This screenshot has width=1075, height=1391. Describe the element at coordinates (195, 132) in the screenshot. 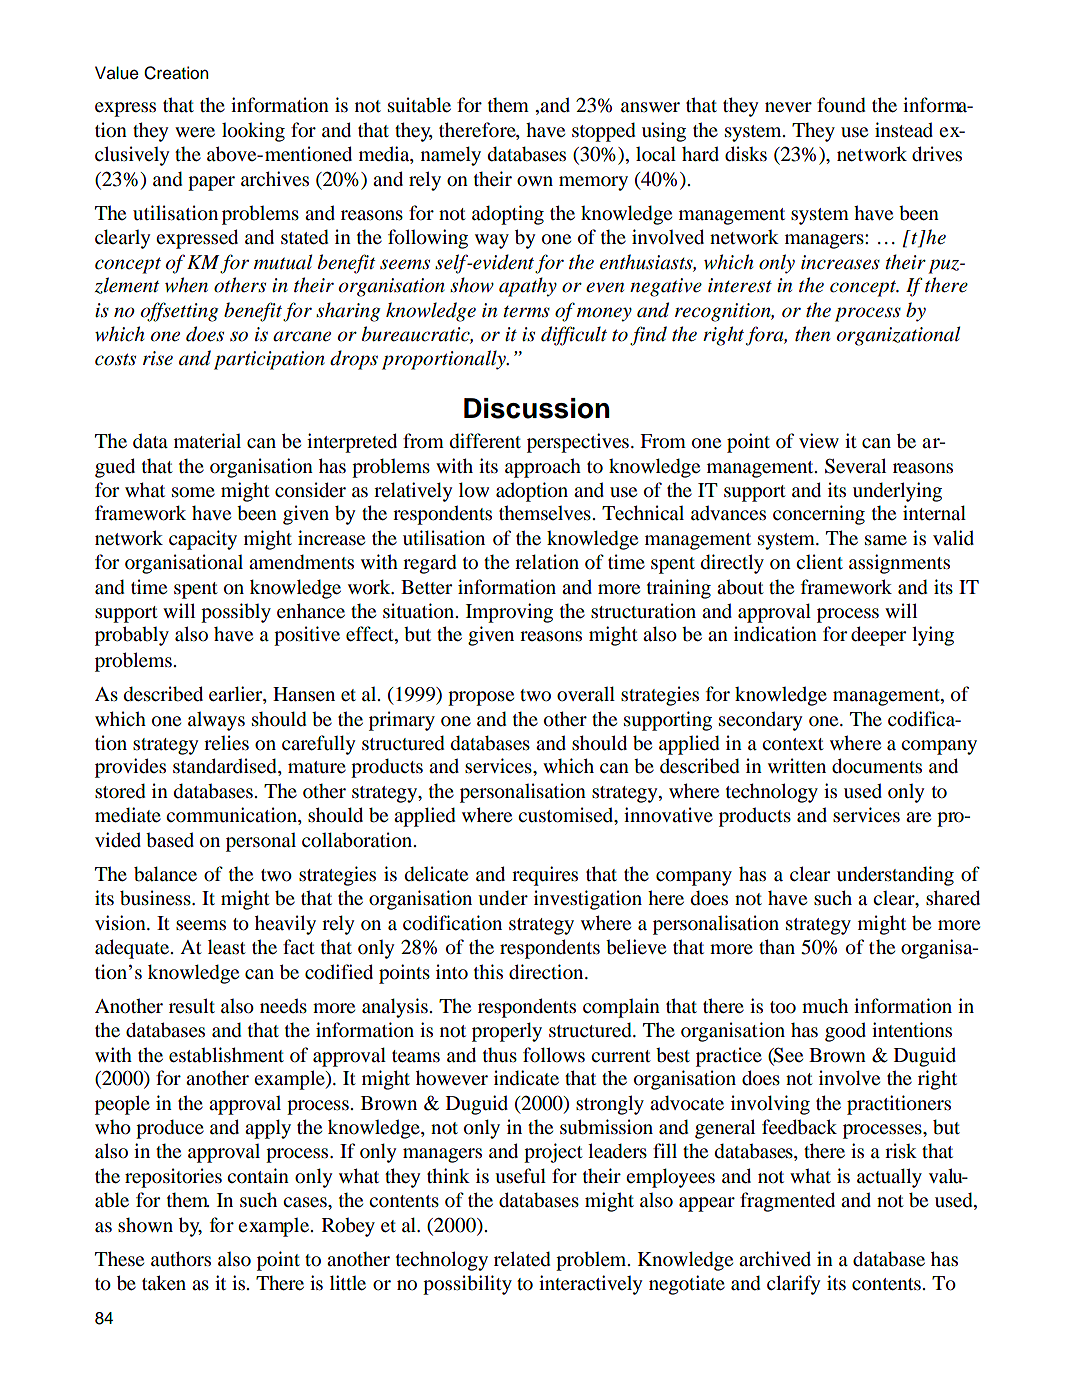

I see `were` at that location.
